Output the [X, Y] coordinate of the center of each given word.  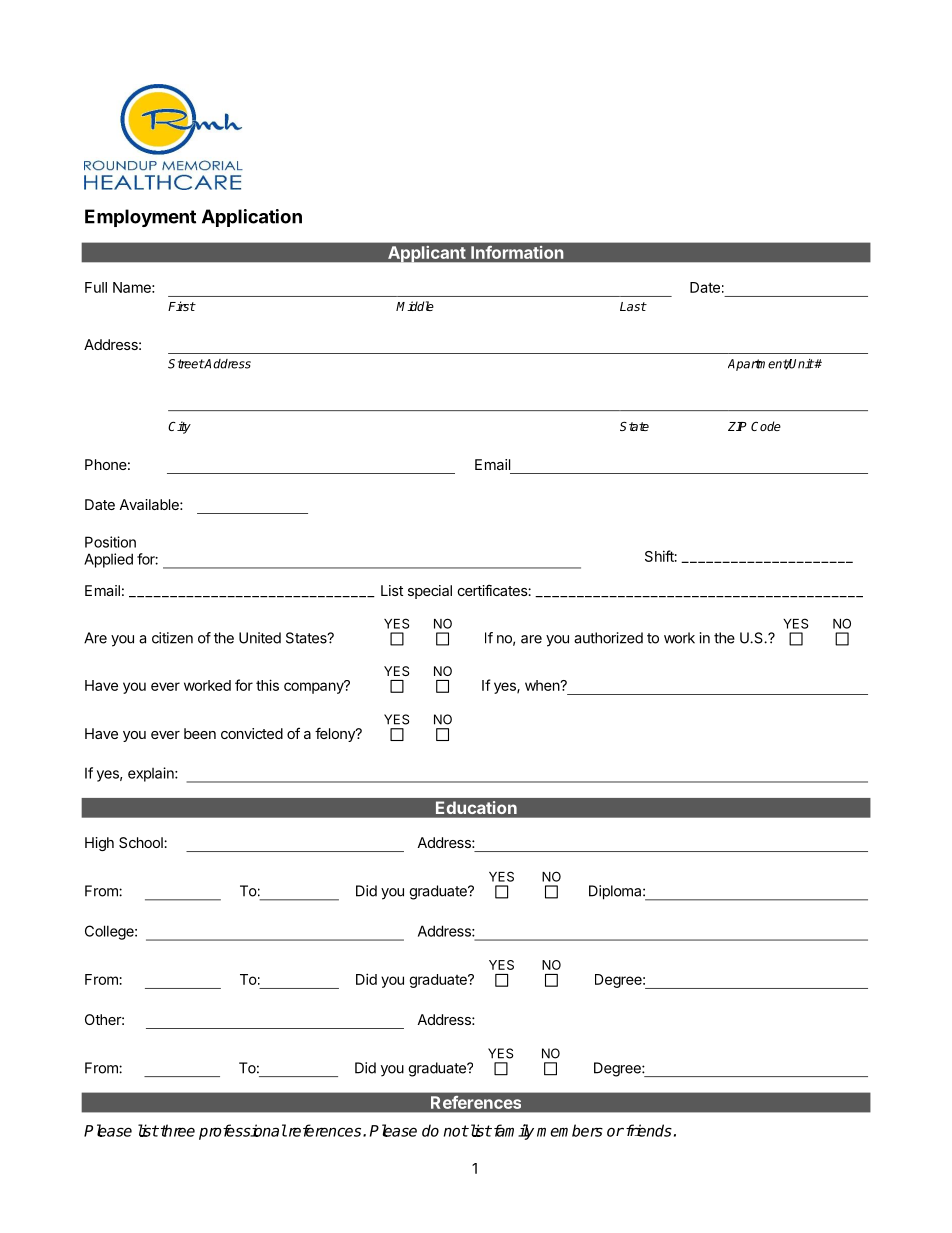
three [176, 1130]
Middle [415, 306]
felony [336, 734]
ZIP [737, 426]
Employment [140, 218]
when [543, 685]
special [430, 592]
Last [633, 306]
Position [110, 542]
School [142, 842]
